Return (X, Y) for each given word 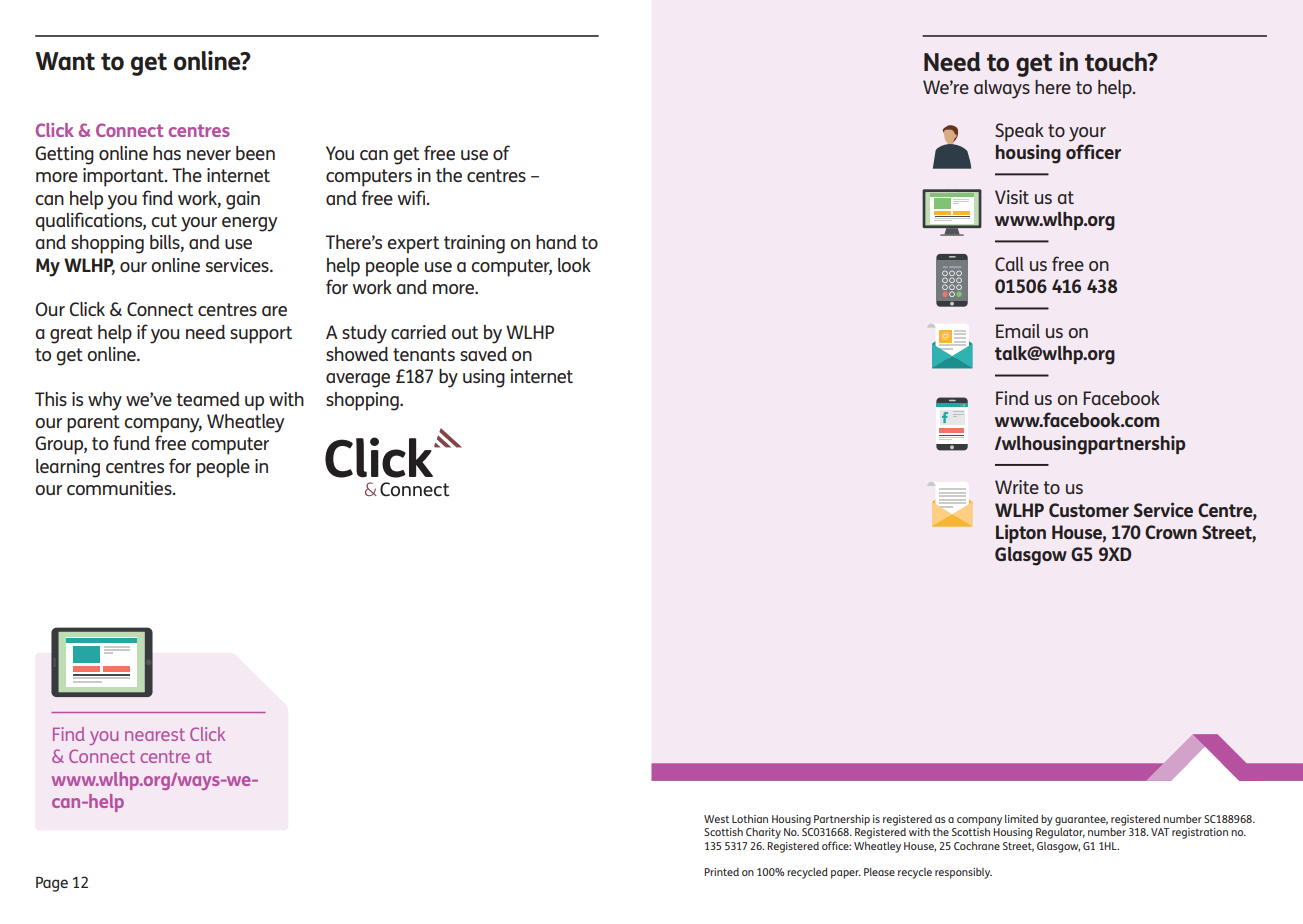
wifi (412, 197)
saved (483, 354)
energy (249, 224)
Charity (763, 833)
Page (52, 884)
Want (65, 61)
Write (1017, 487)
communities (120, 488)
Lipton (1021, 533)
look (574, 265)
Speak (1019, 132)
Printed (721, 872)
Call (1009, 264)
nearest (155, 734)
